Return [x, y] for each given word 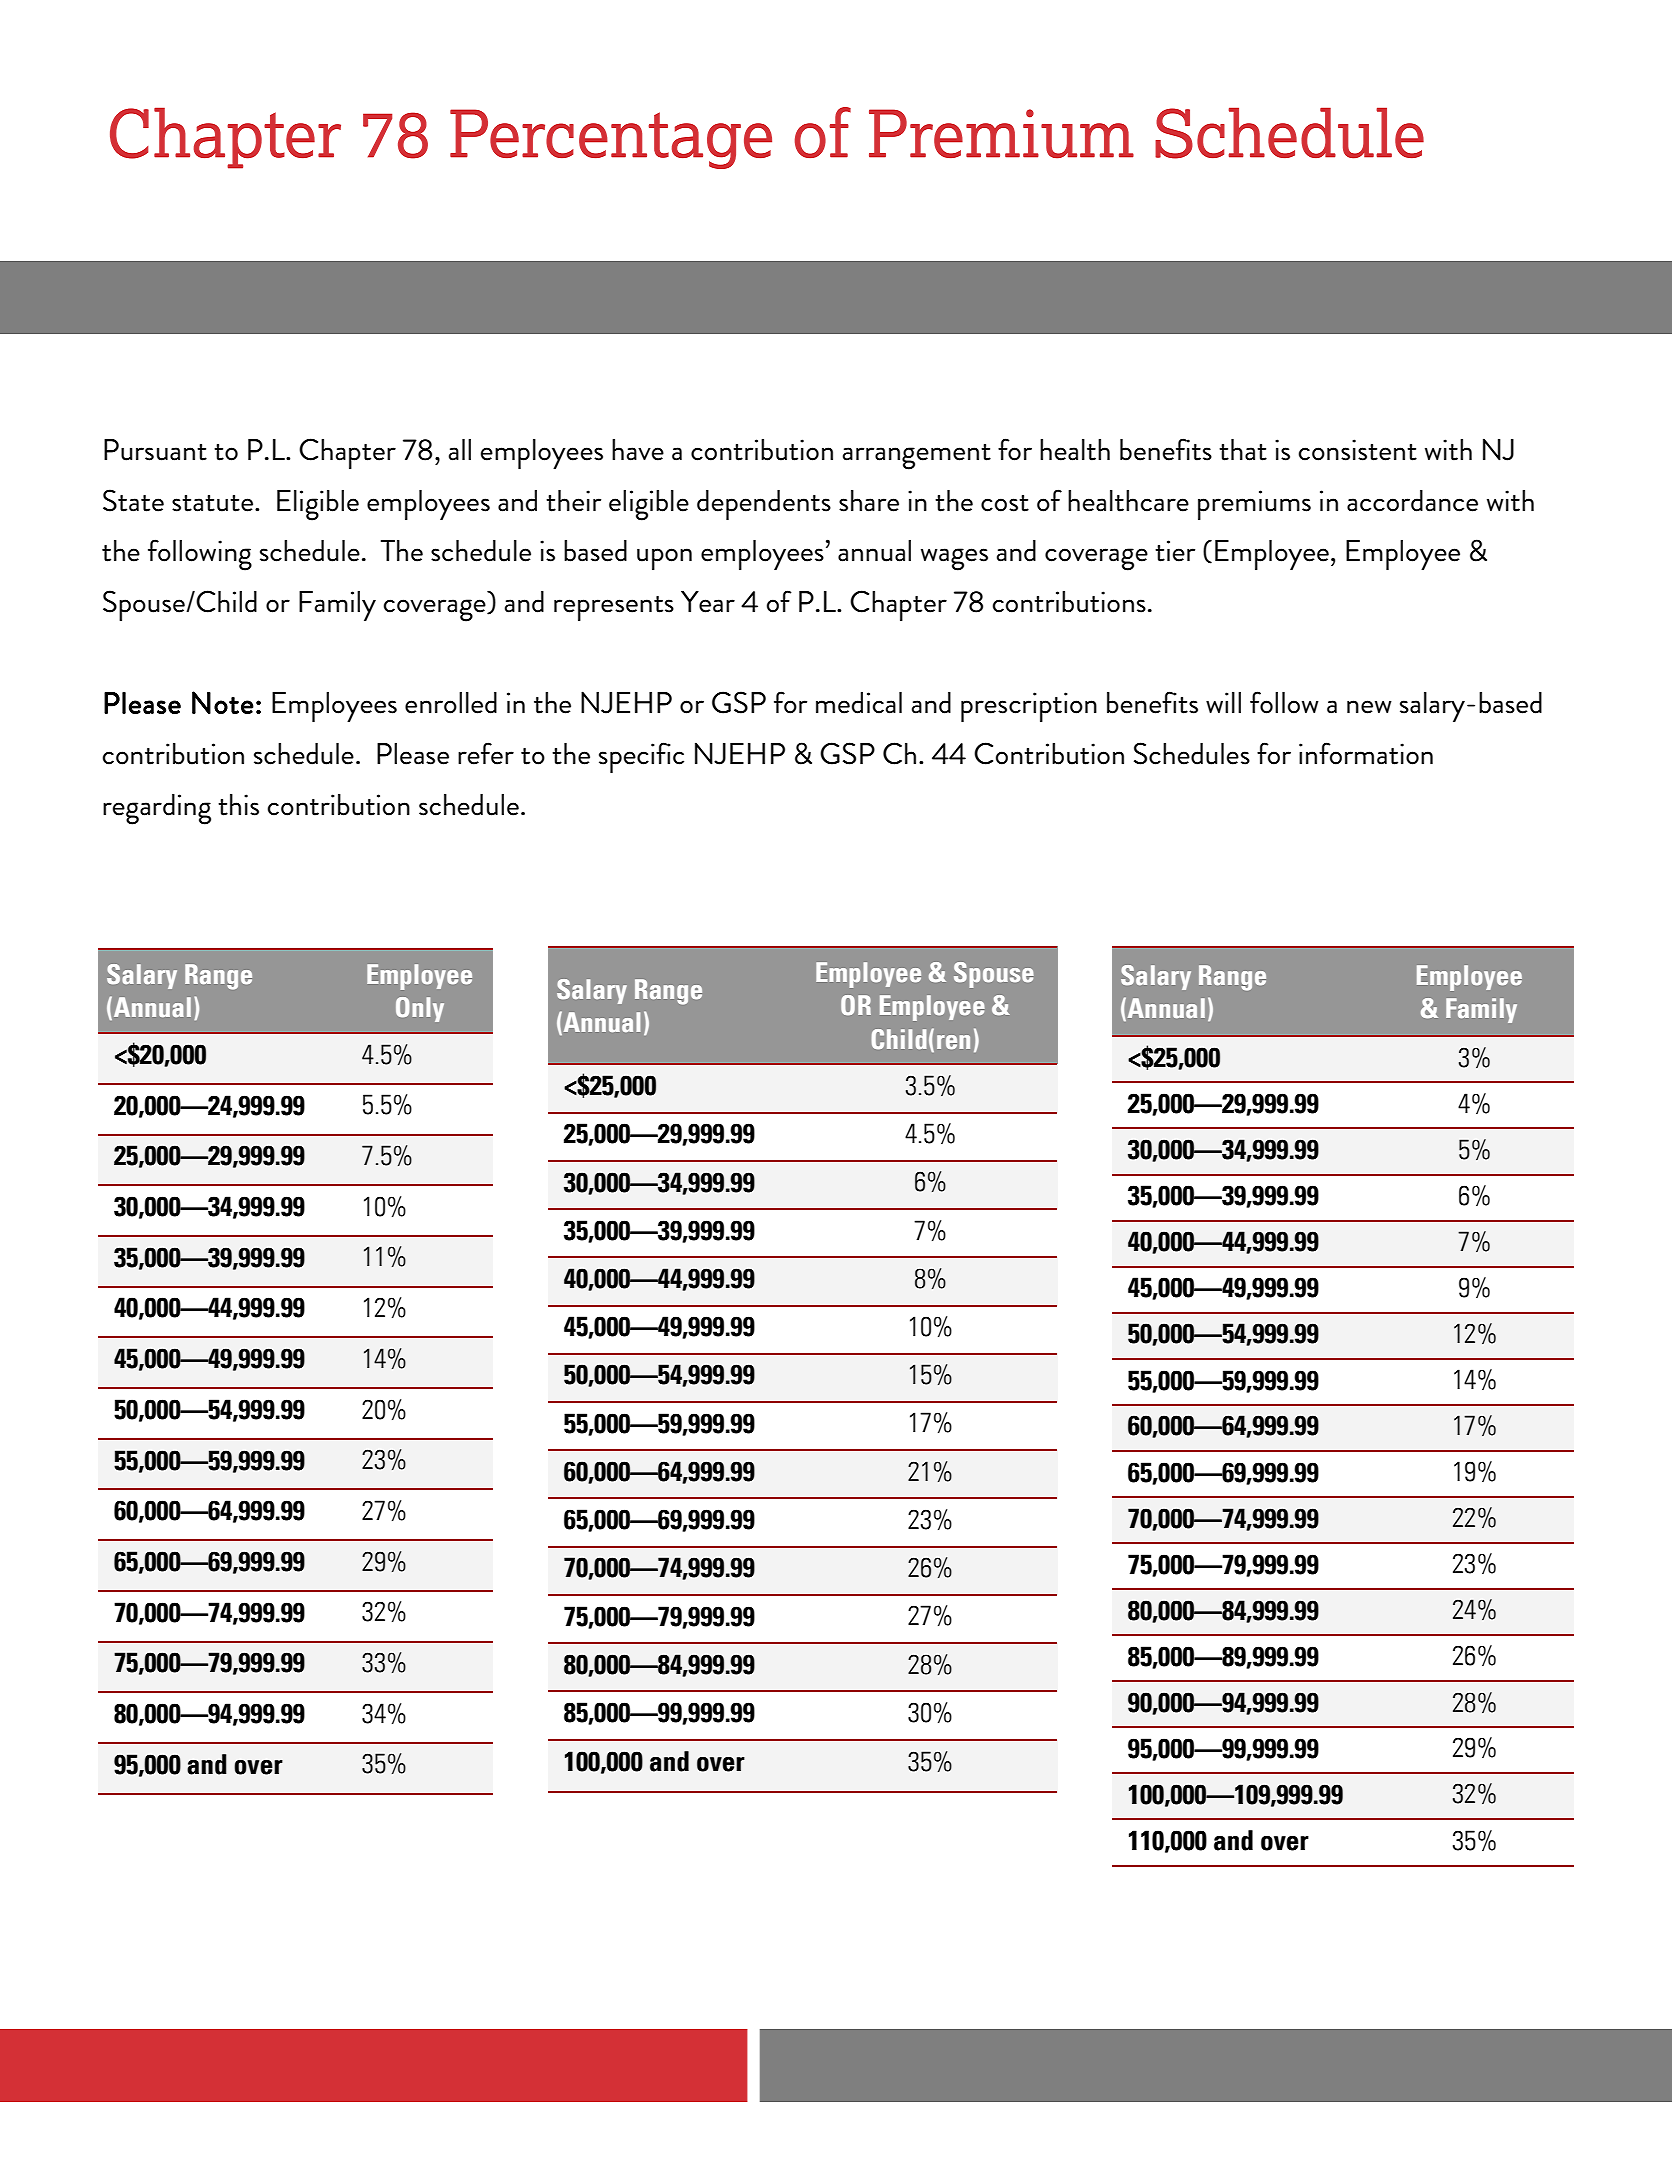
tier [1175, 551]
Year [708, 602]
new [1369, 707]
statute [212, 503]
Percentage [611, 139]
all [460, 450]
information [1366, 753]
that [1243, 450]
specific [641, 757]
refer [486, 753]
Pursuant [155, 450]
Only [420, 1009]
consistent [1358, 450]
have [638, 450]
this [238, 805]
